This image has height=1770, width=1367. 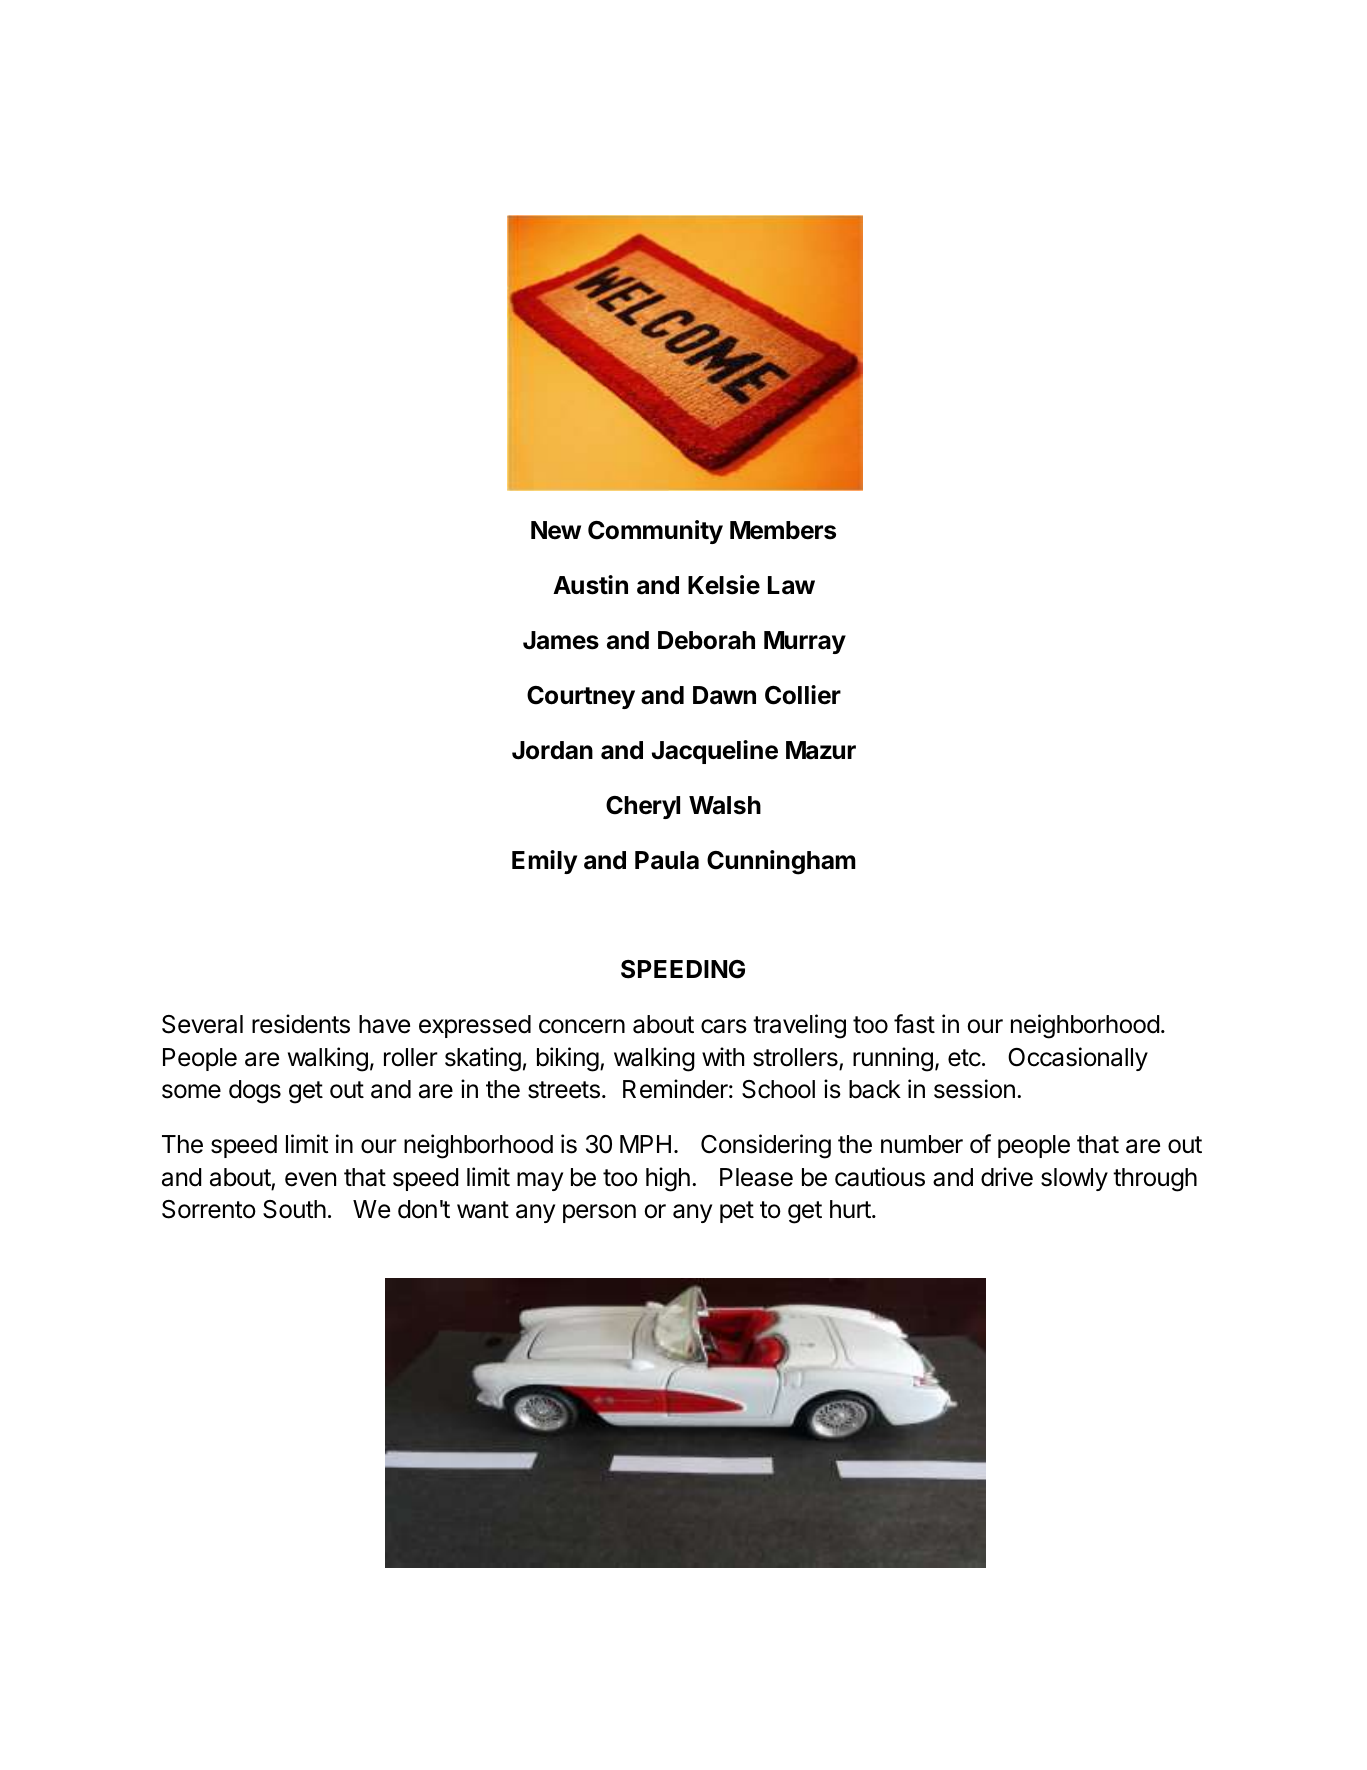 I want to click on New, so click(x=556, y=530).
